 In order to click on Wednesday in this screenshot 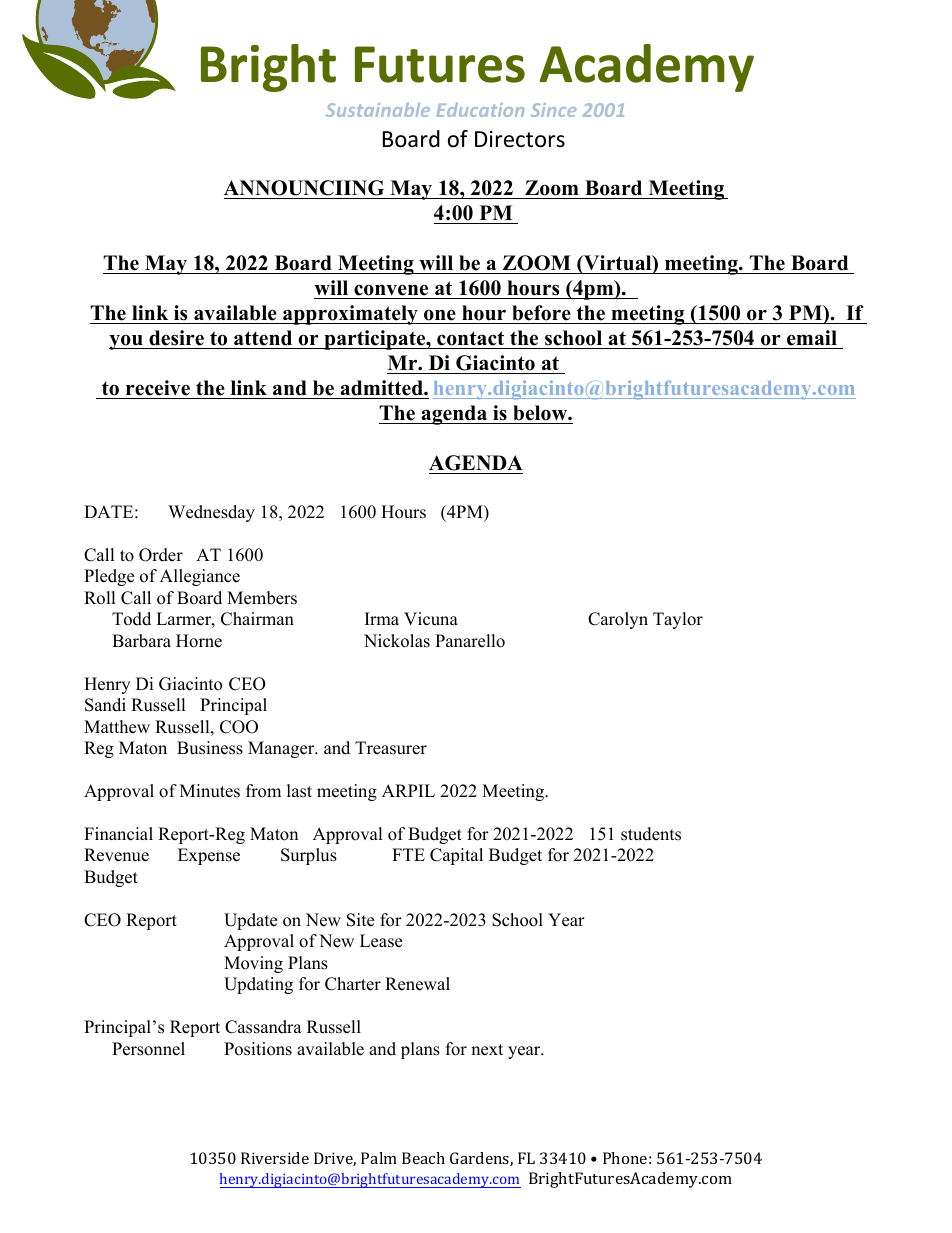, I will do `click(211, 513)`.
